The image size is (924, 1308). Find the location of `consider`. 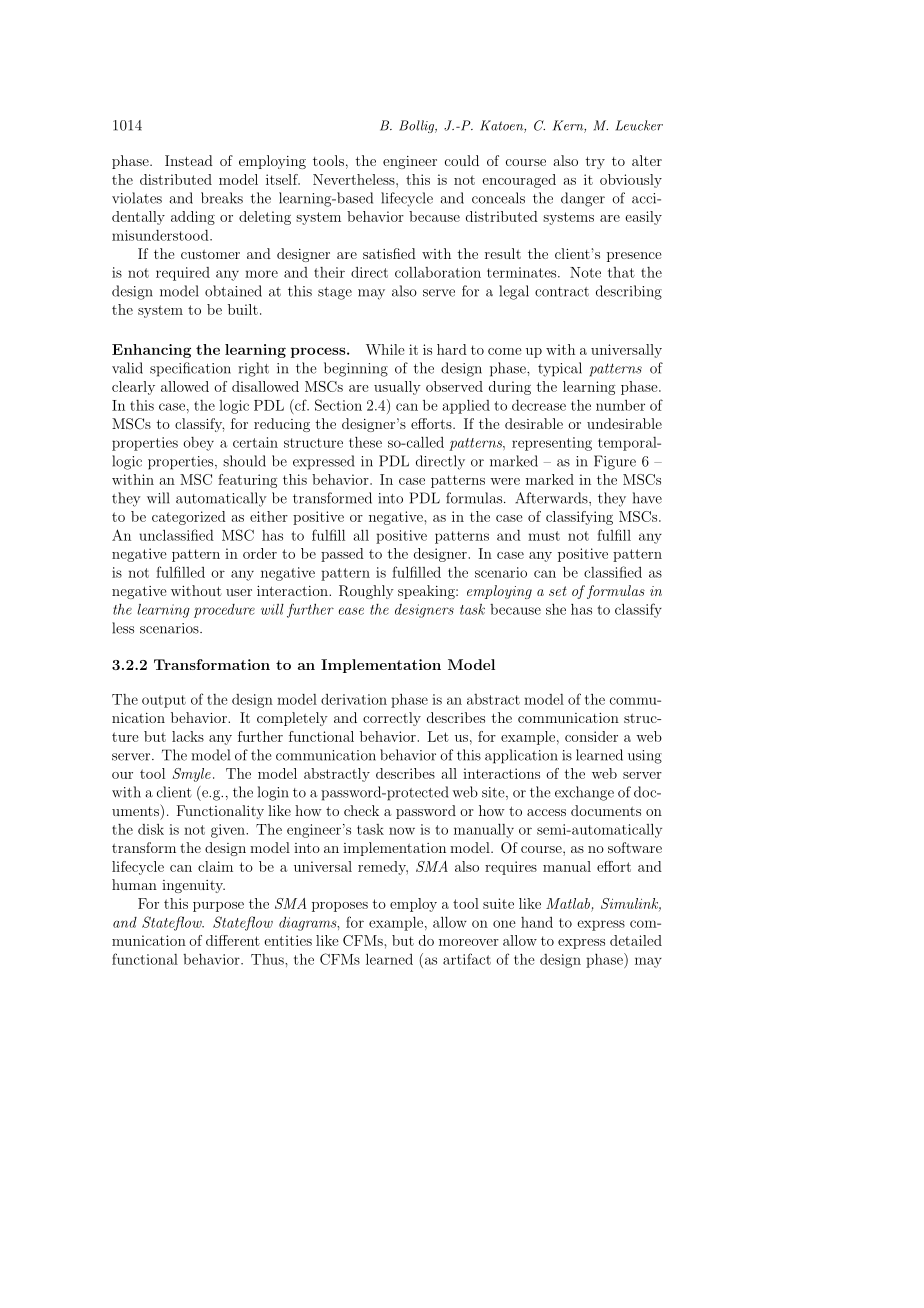

consider is located at coordinates (591, 736).
